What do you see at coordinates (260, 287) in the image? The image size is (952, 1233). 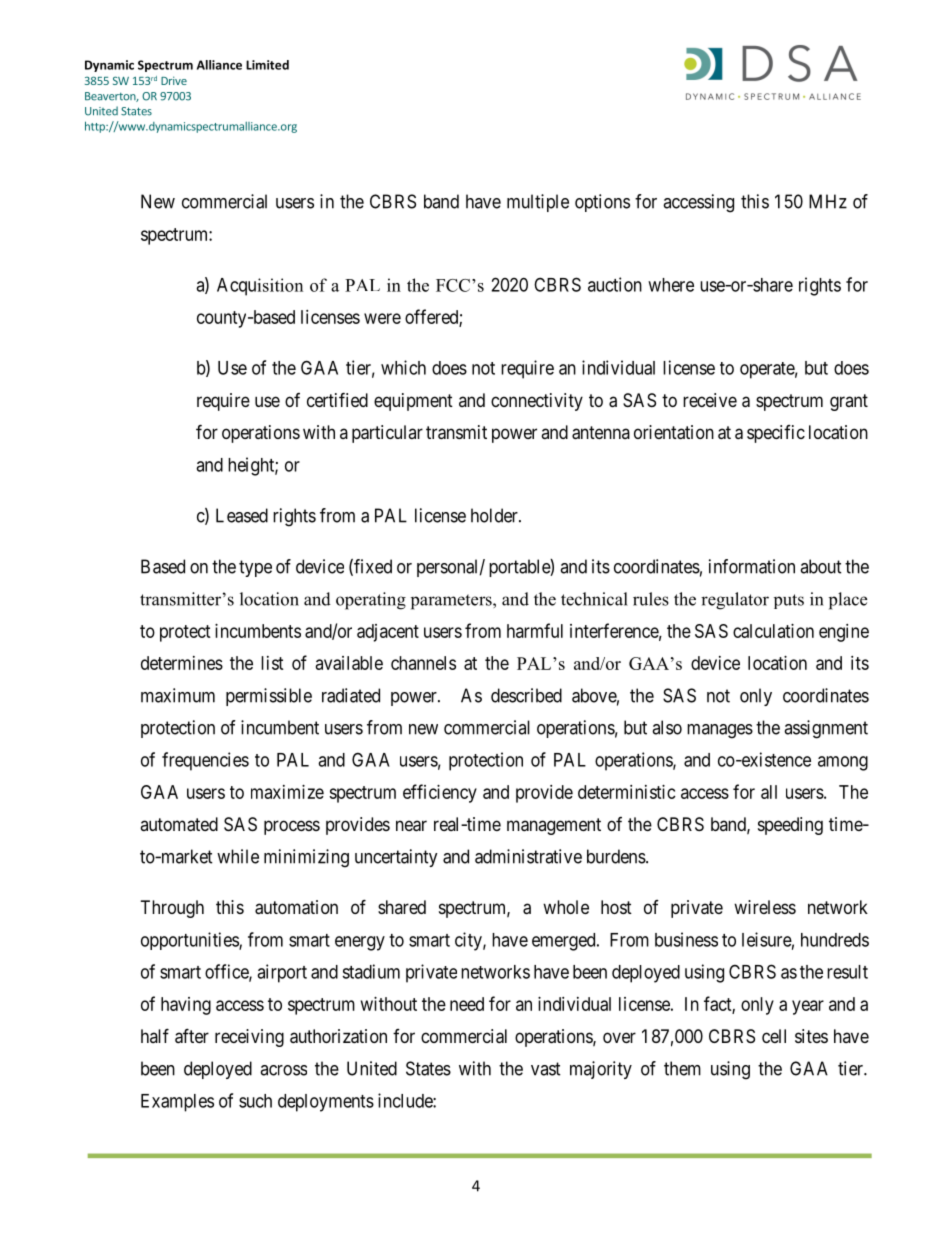 I see `Acquisition` at bounding box center [260, 287].
